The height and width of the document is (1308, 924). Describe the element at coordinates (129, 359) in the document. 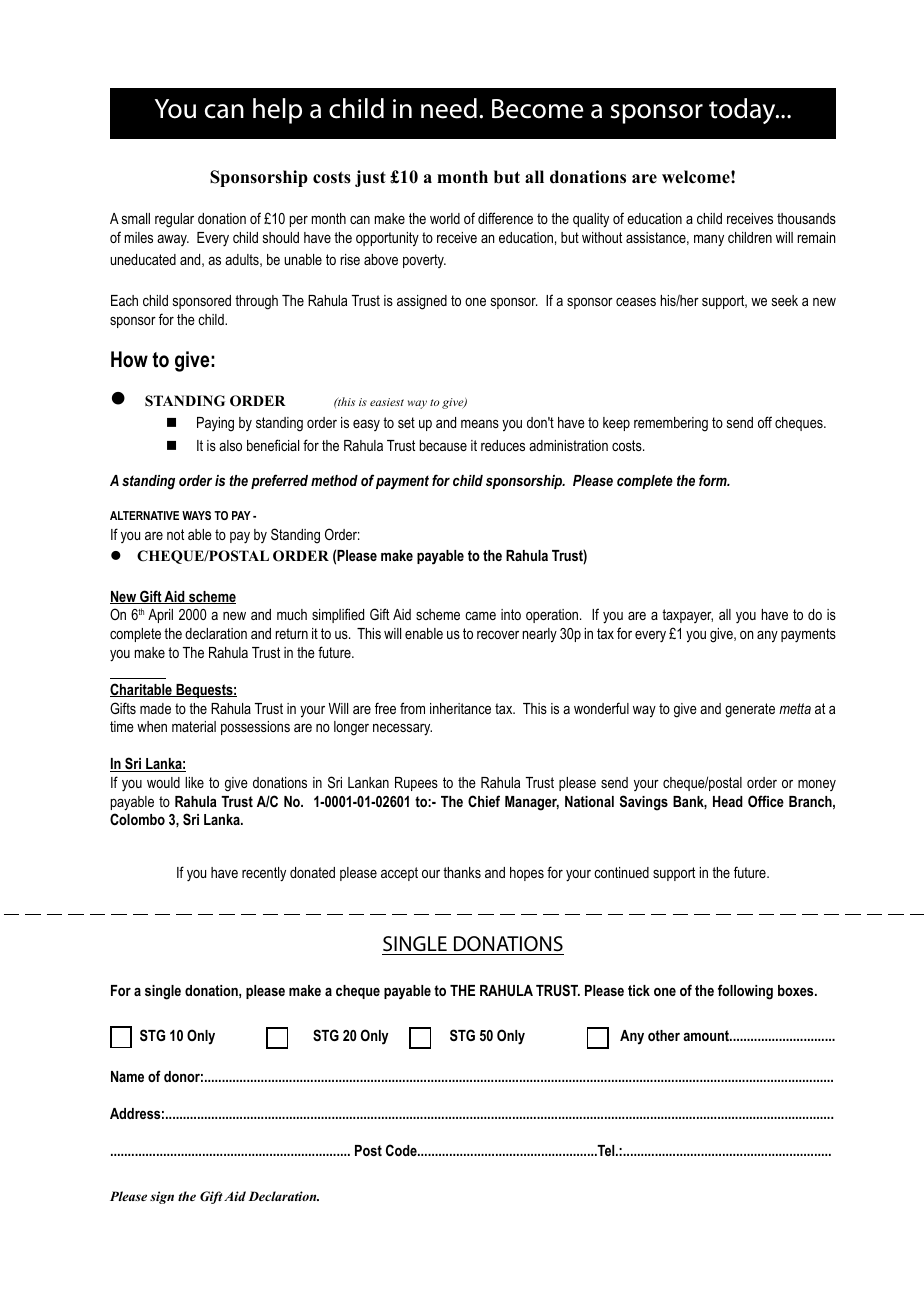

I see `How` at that location.
